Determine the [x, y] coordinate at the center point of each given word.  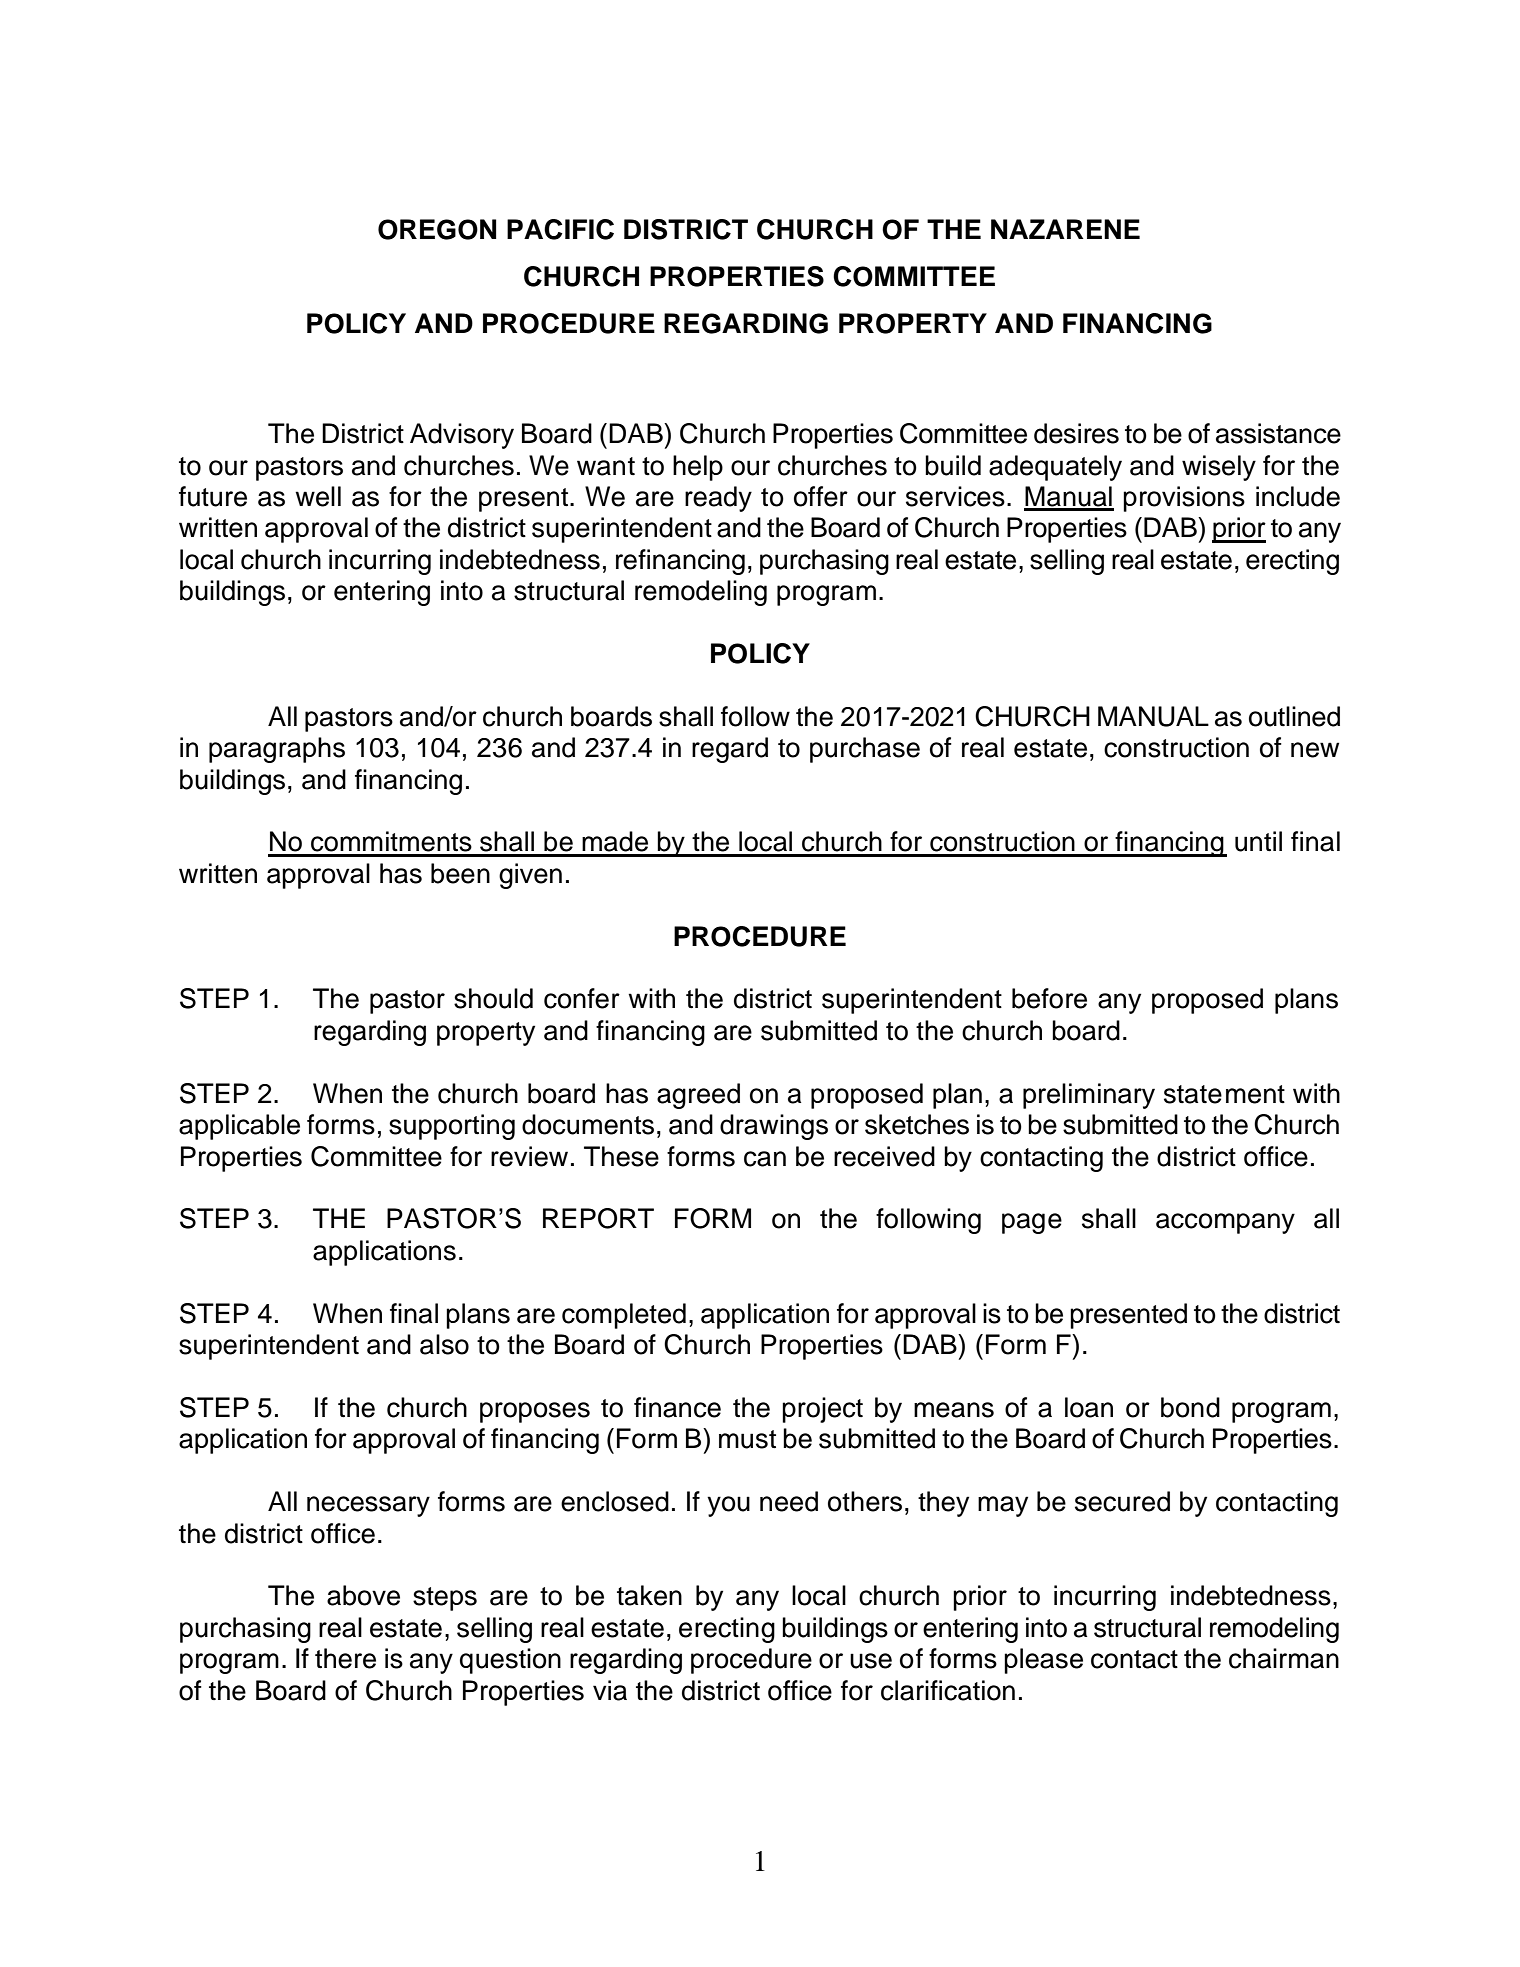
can [765, 1159]
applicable [239, 1127]
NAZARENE [1065, 229]
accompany [1225, 1223]
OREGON [437, 229]
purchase [865, 750]
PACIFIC [560, 229]
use [871, 1661]
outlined [1294, 716]
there [345, 1658]
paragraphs [277, 750]
